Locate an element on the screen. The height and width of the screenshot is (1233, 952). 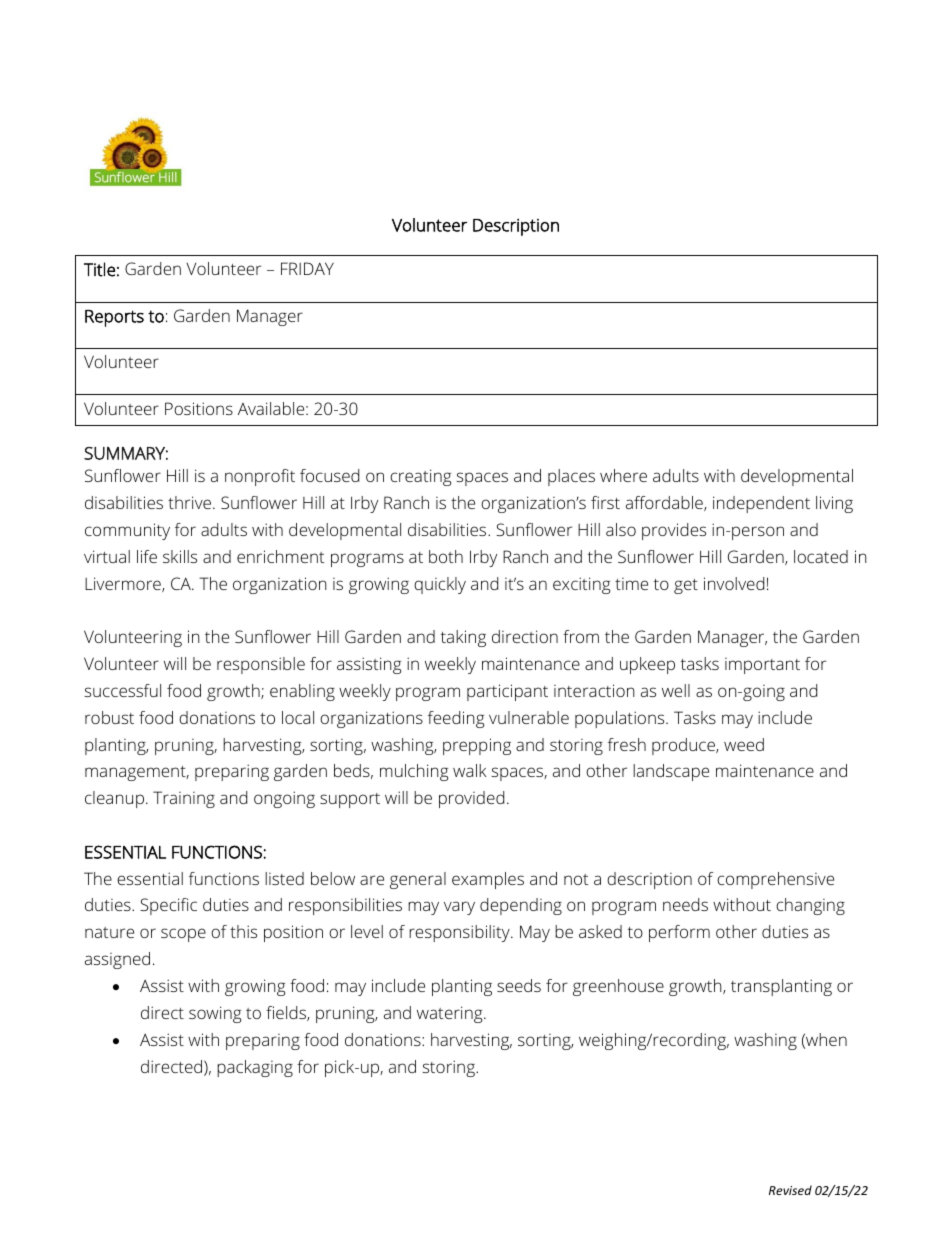
robust is located at coordinates (109, 717).
